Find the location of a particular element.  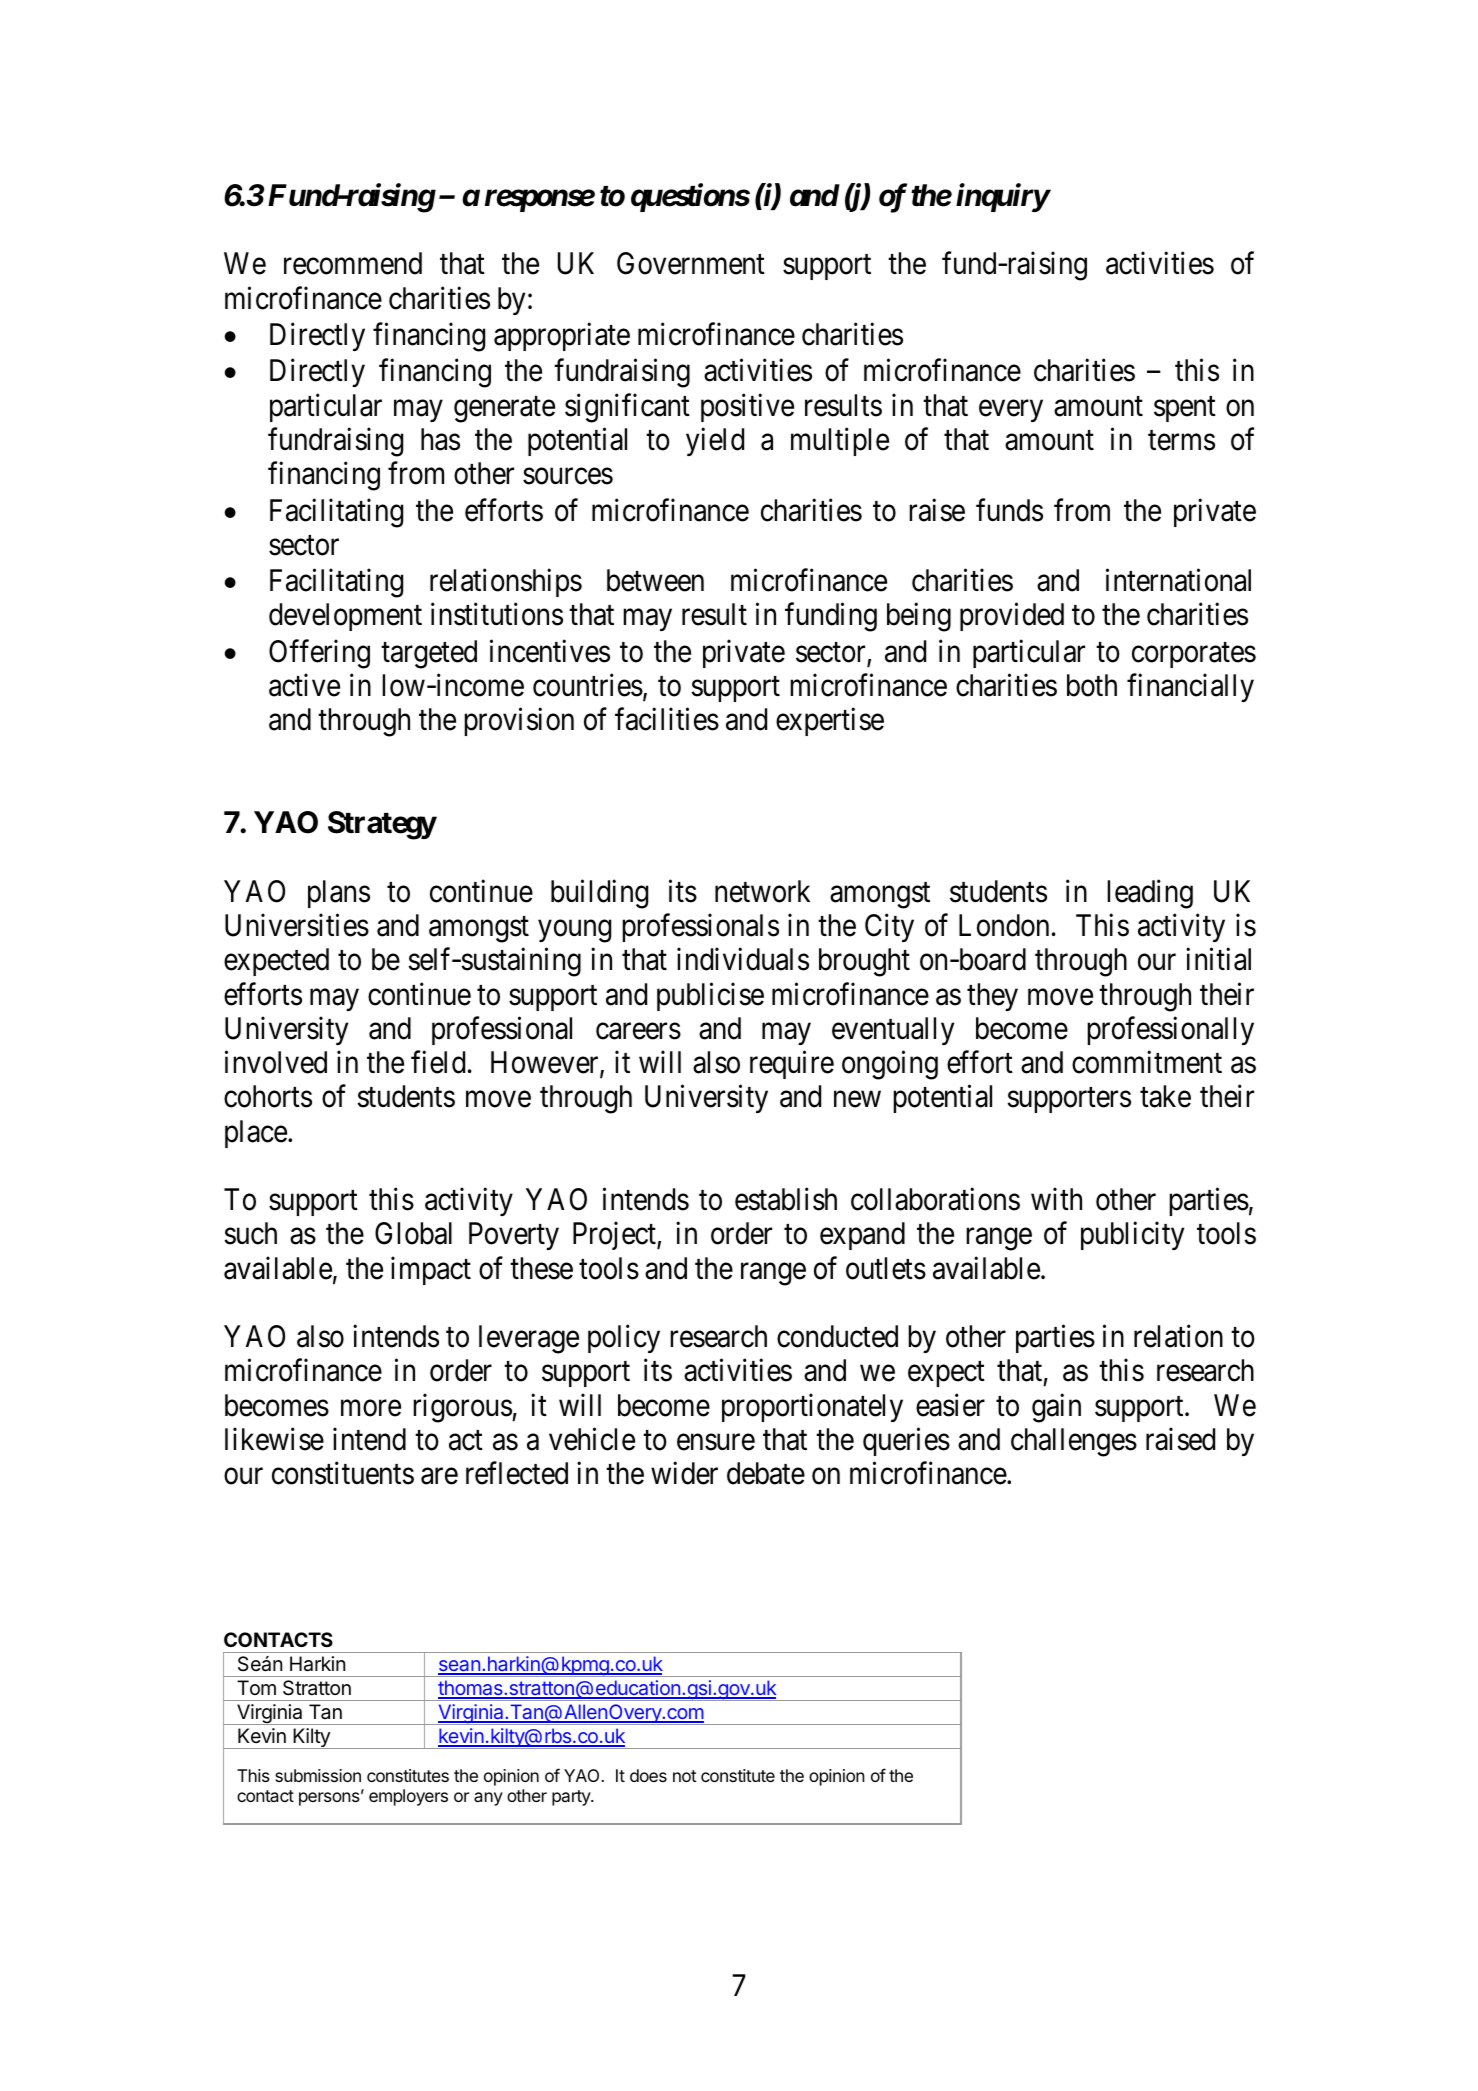

gain is located at coordinates (1056, 1408).
